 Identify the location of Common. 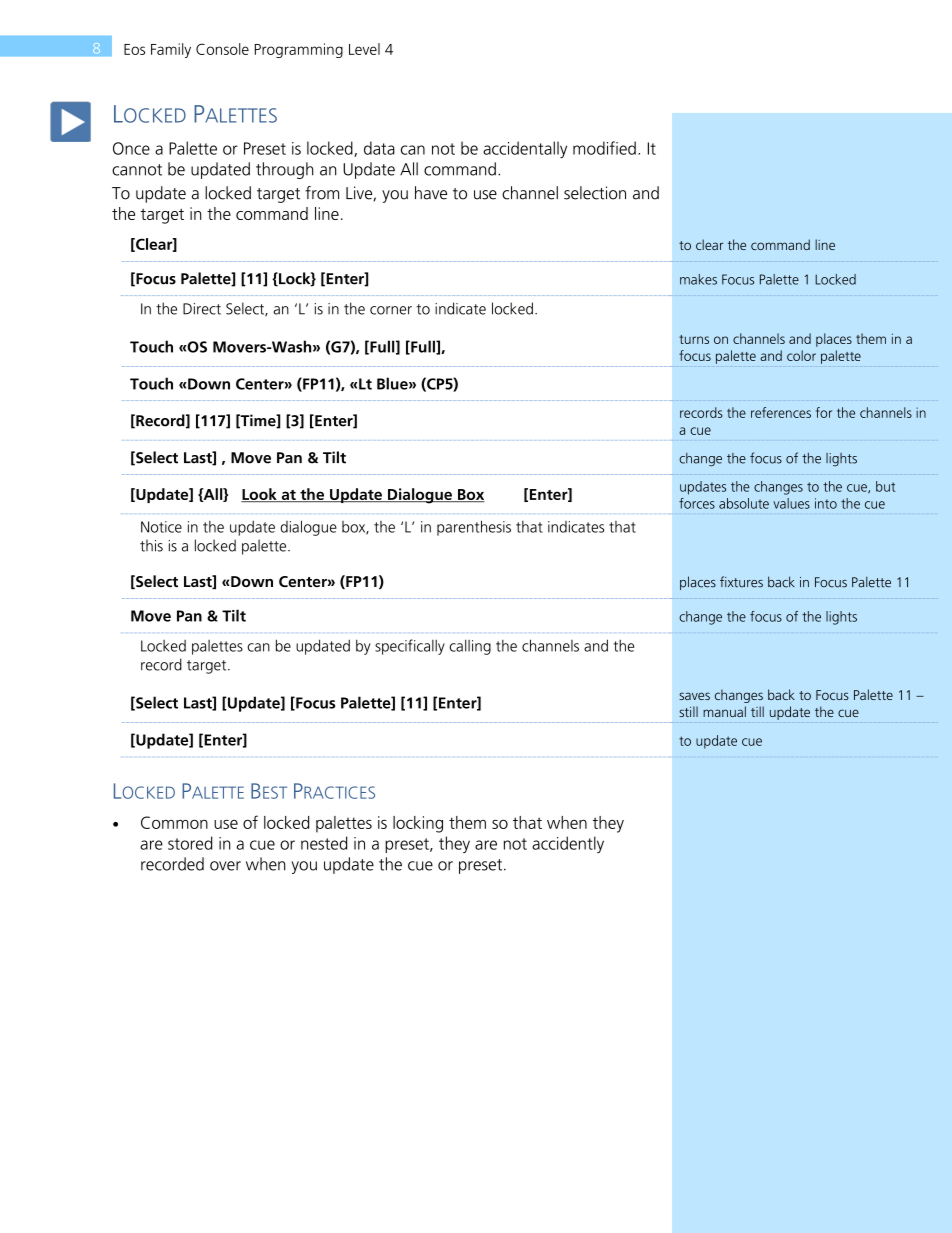
(174, 822).
